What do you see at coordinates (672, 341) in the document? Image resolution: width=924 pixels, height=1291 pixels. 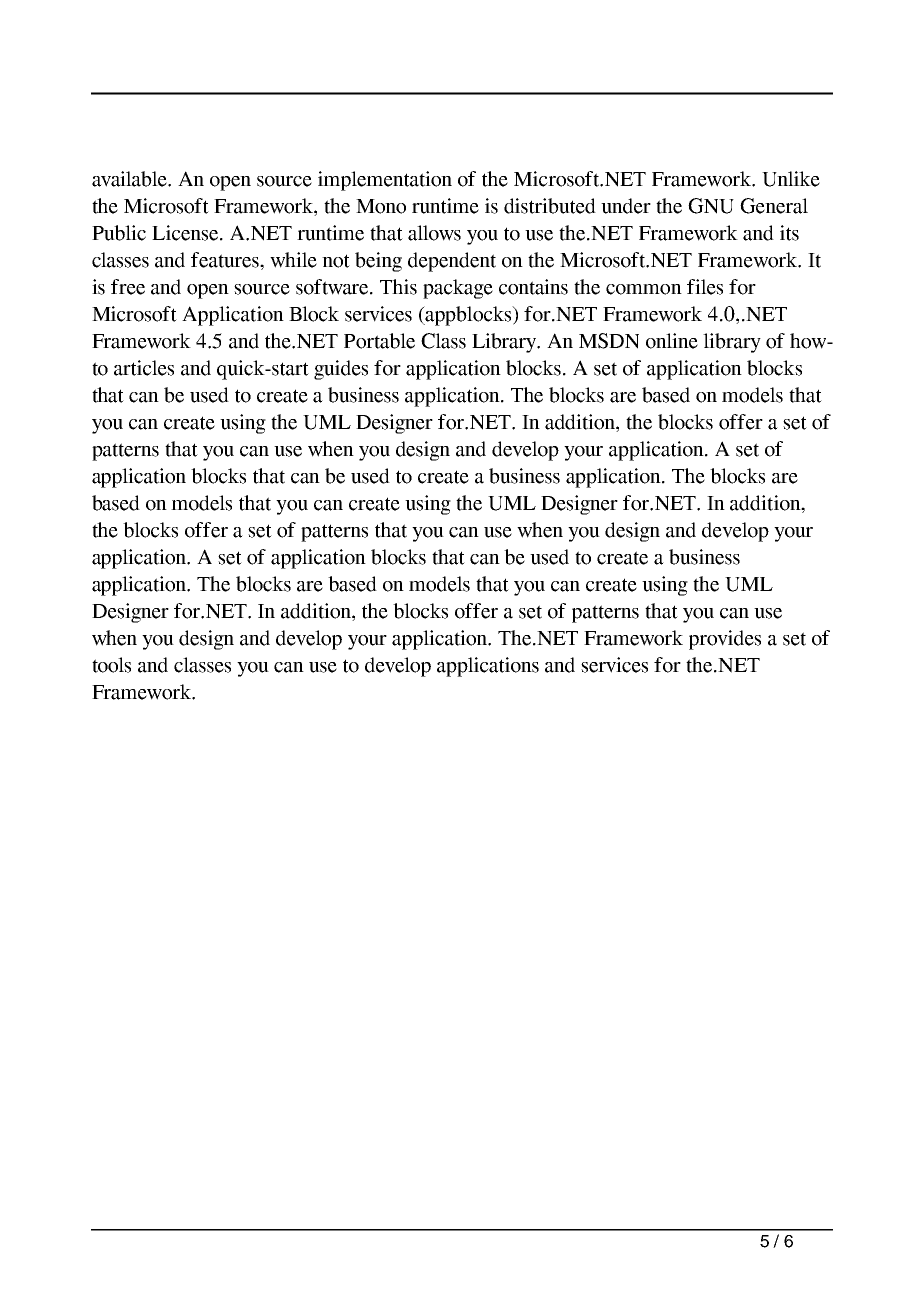 I see `online` at bounding box center [672, 341].
